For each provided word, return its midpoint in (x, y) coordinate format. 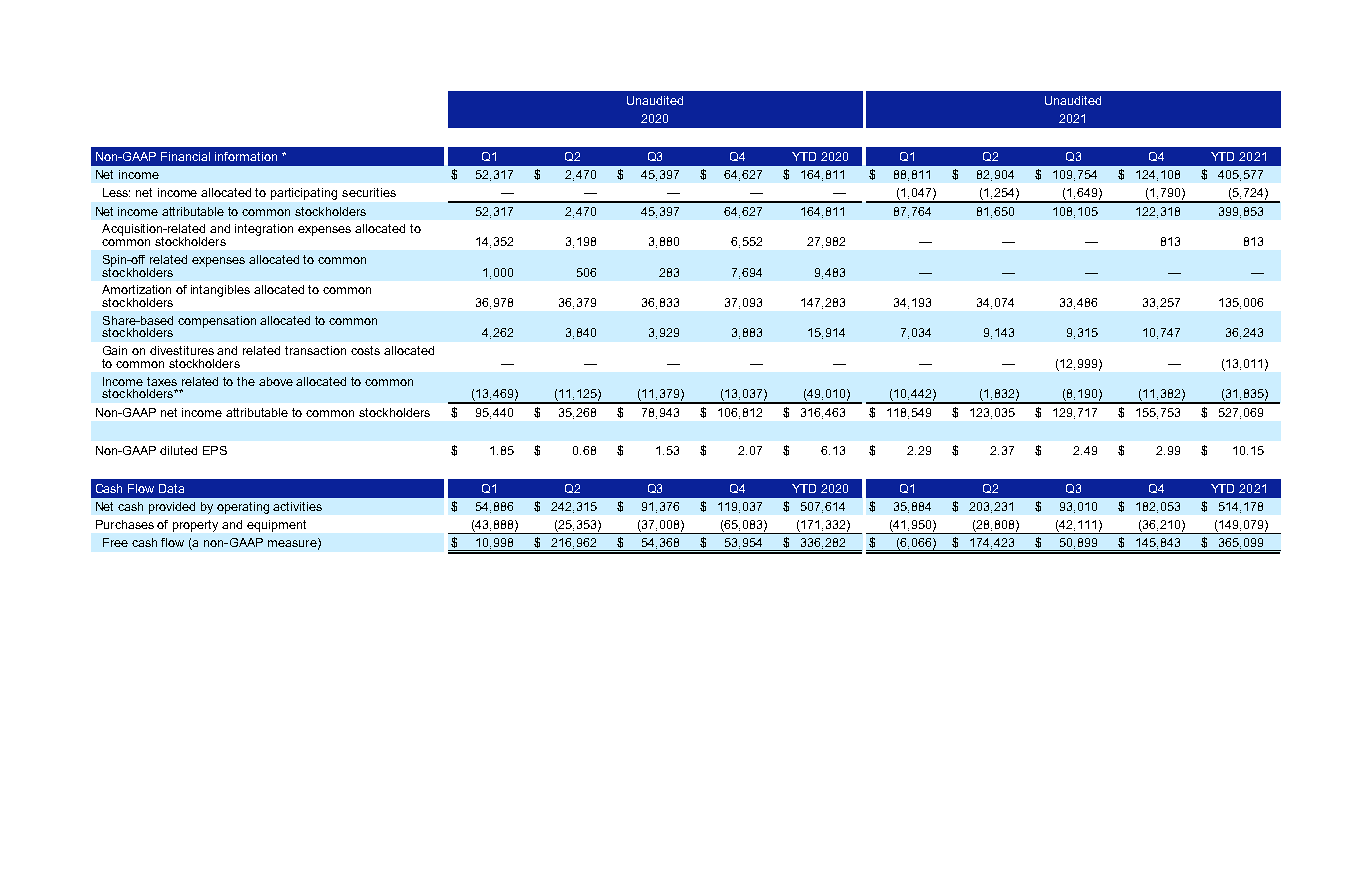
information (246, 156)
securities (369, 192)
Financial (185, 156)
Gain (115, 350)
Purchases (125, 524)
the (246, 381)
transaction (315, 350)
